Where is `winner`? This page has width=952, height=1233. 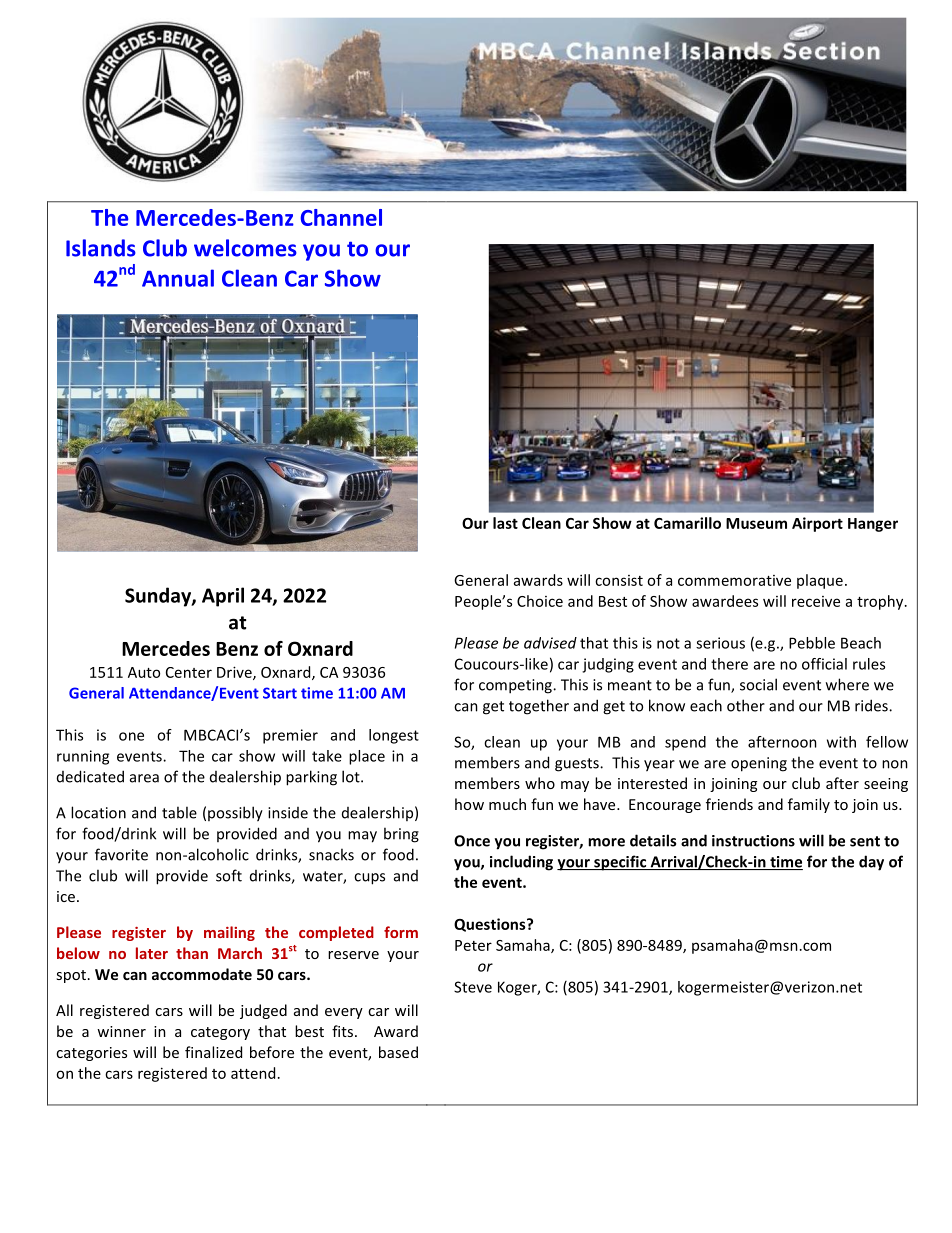
winner is located at coordinates (121, 1031).
